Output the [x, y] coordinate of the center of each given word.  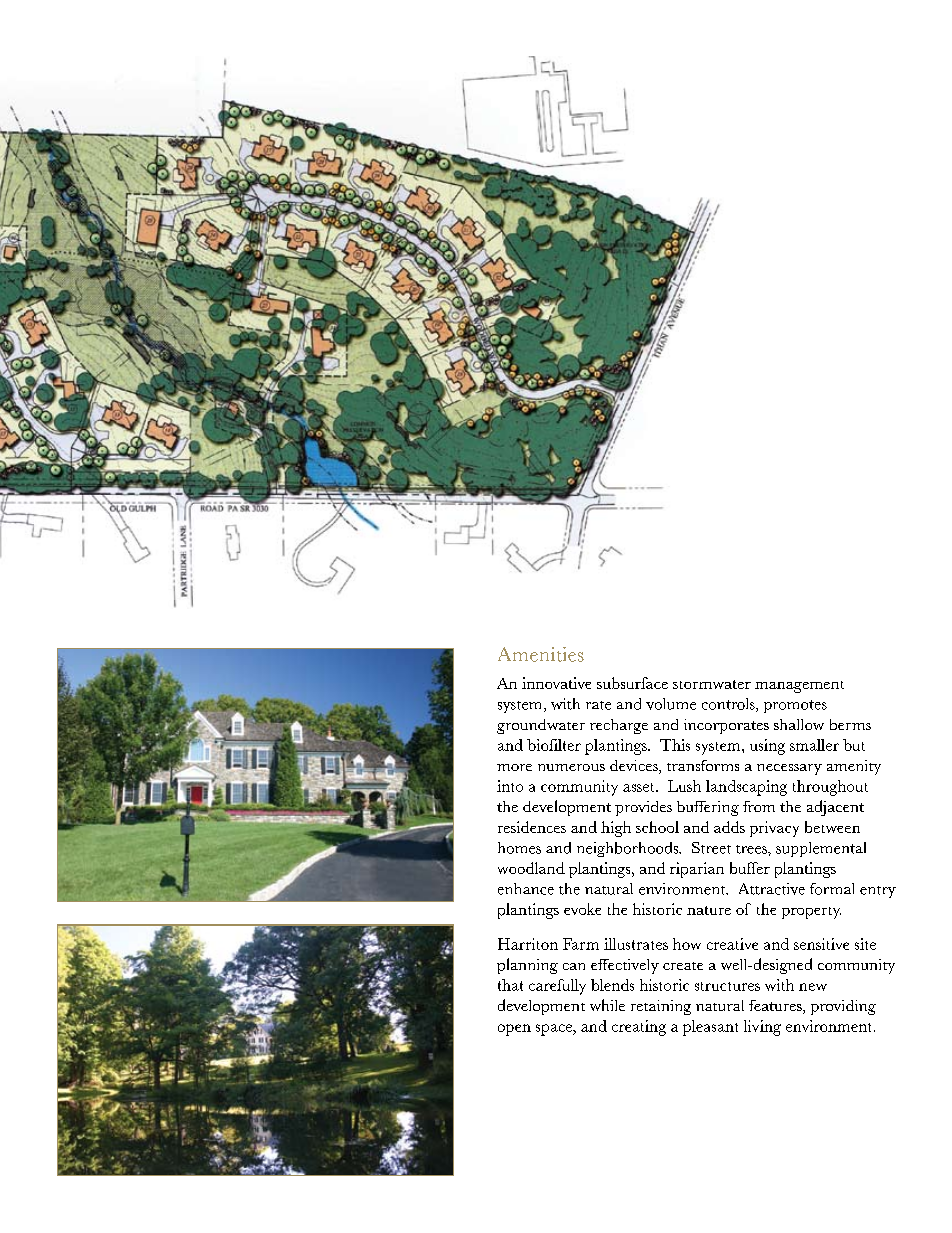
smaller [814, 745]
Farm [581, 944]
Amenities [541, 654]
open [514, 1030]
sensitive [821, 944]
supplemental [821, 849]
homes [519, 848]
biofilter [554, 745]
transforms [703, 765]
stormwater [712, 684]
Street [711, 848]
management [799, 687]
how [687, 944]
